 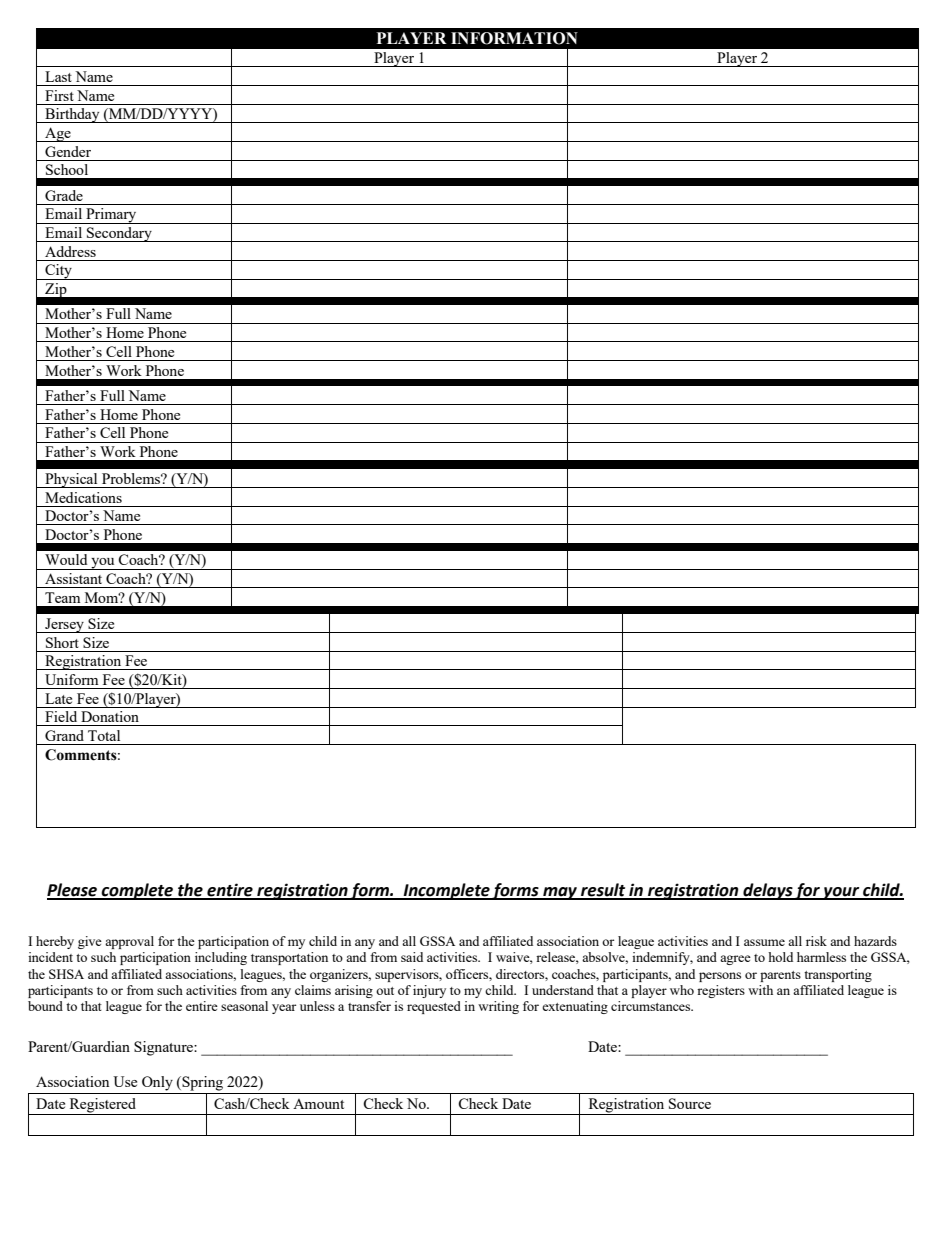 What do you see at coordinates (73, 891) in the screenshot?
I see `Please` at bounding box center [73, 891].
